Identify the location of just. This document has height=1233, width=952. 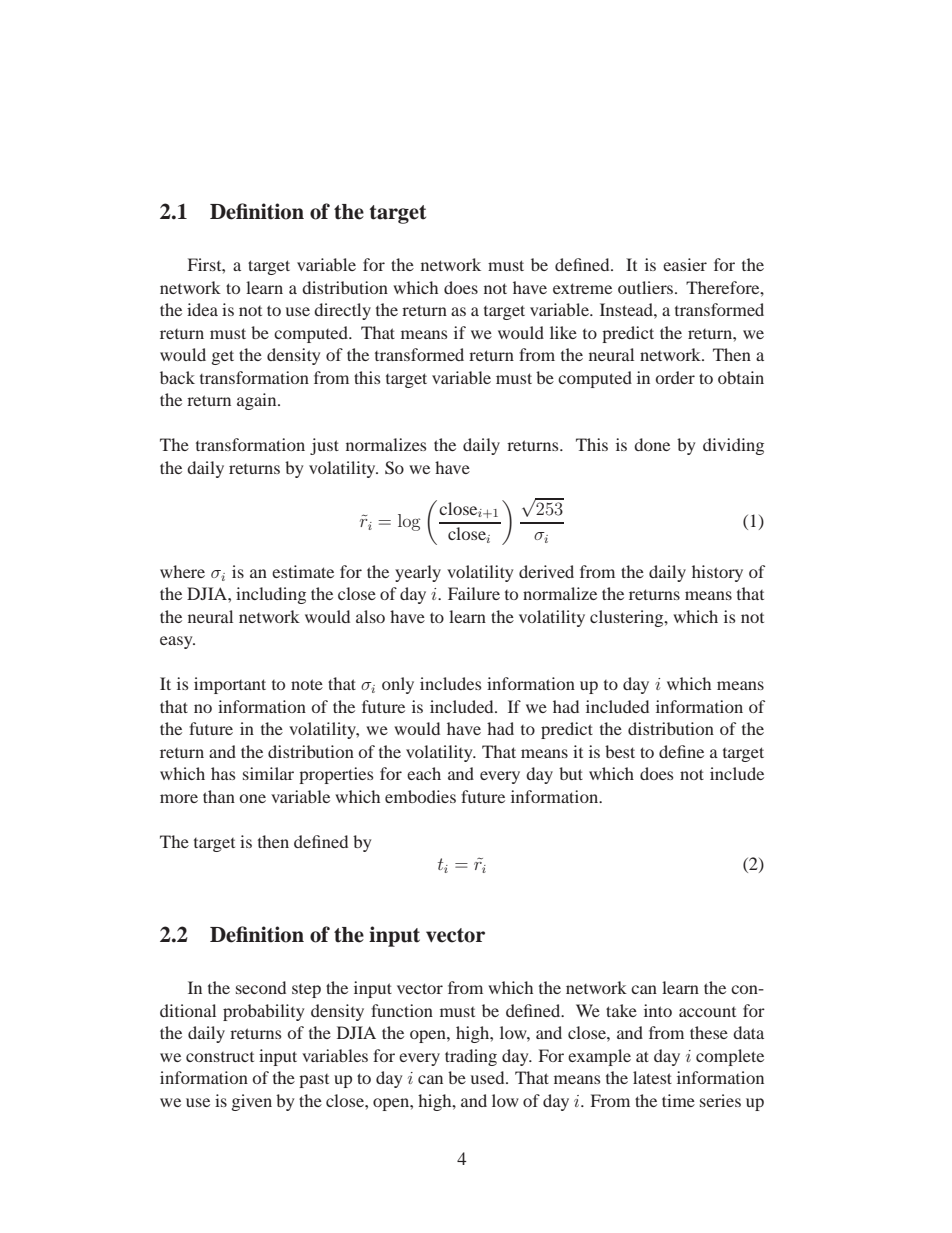
(324, 446).
